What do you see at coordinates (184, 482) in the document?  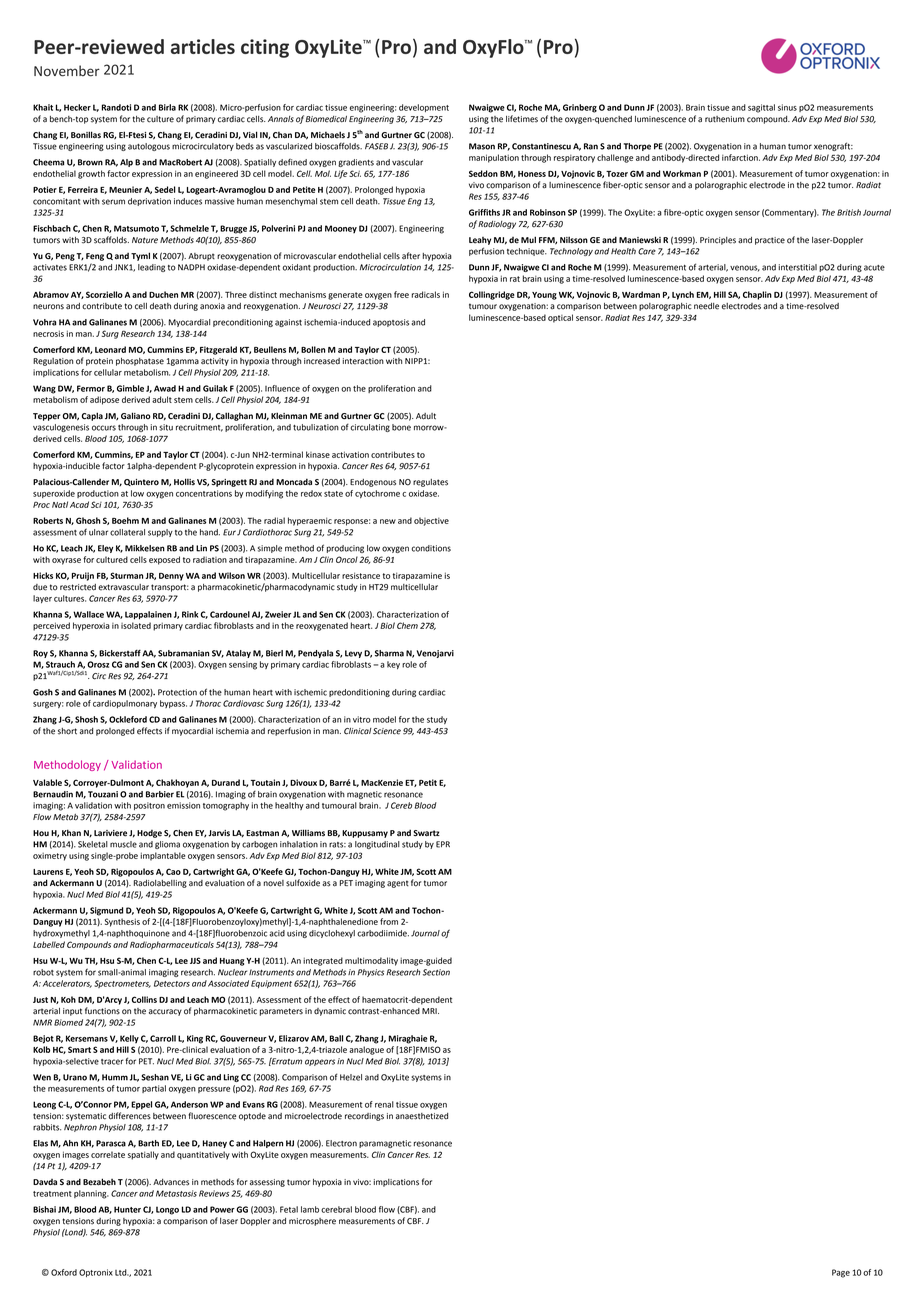 I see `Hollis` at bounding box center [184, 482].
